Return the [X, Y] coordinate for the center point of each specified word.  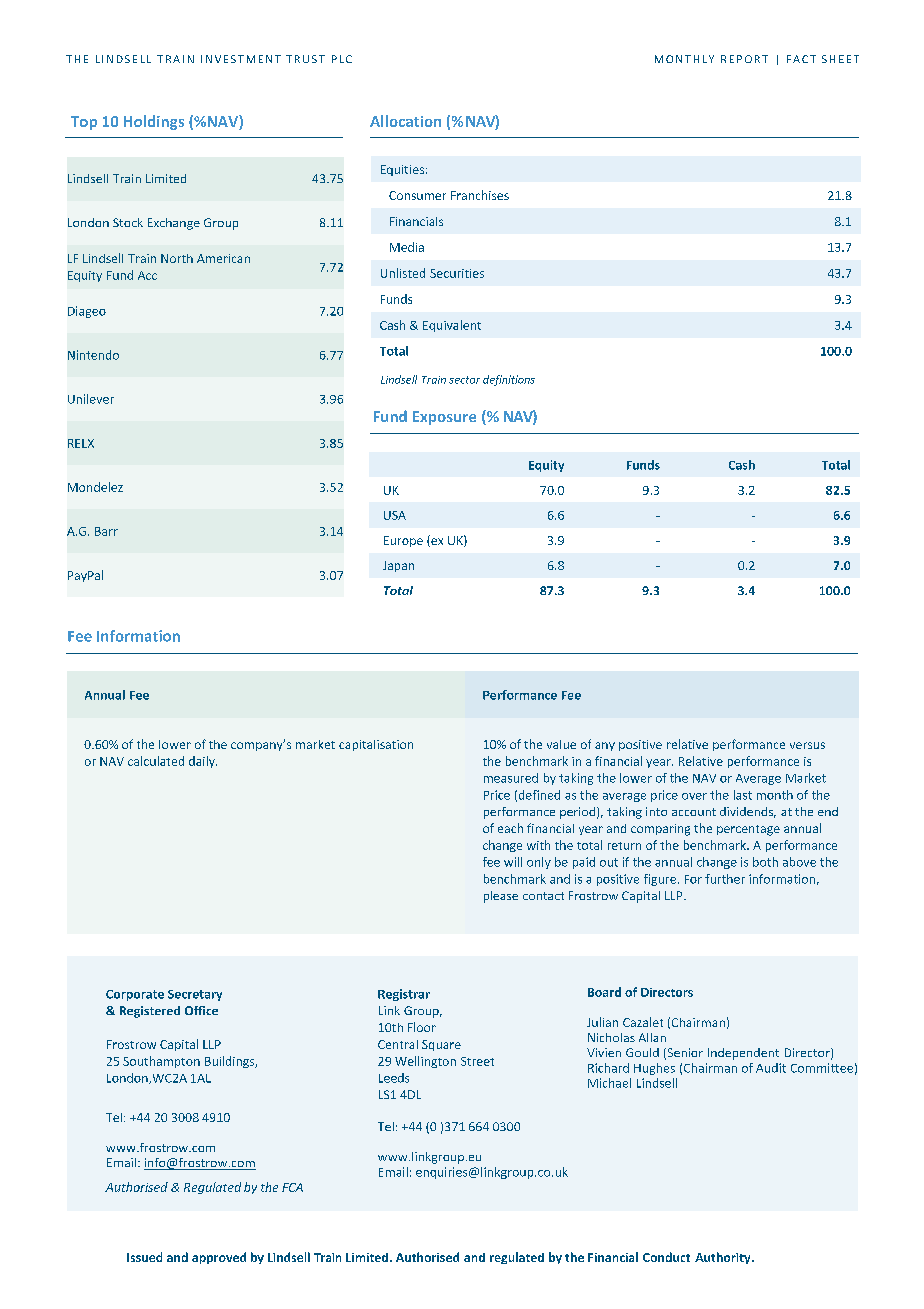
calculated [156, 761]
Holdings [154, 122]
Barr [106, 531]
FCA [292, 1187]
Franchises [480, 195]
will [513, 862]
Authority [724, 1258]
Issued [144, 1257]
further [725, 879]
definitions [509, 380]
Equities [402, 170]
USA [395, 515]
